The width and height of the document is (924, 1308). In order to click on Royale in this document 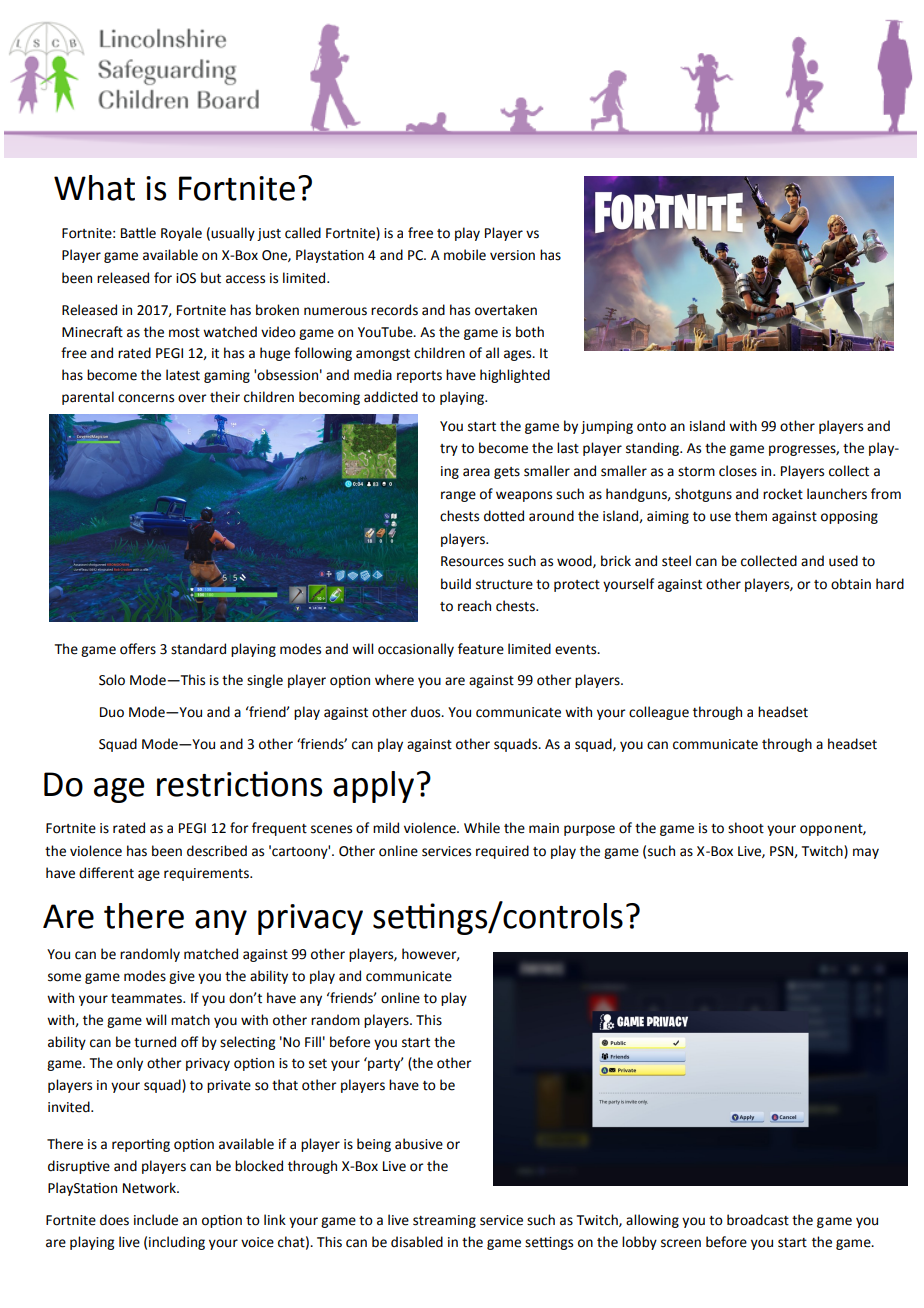, I will do `click(181, 234)`.
